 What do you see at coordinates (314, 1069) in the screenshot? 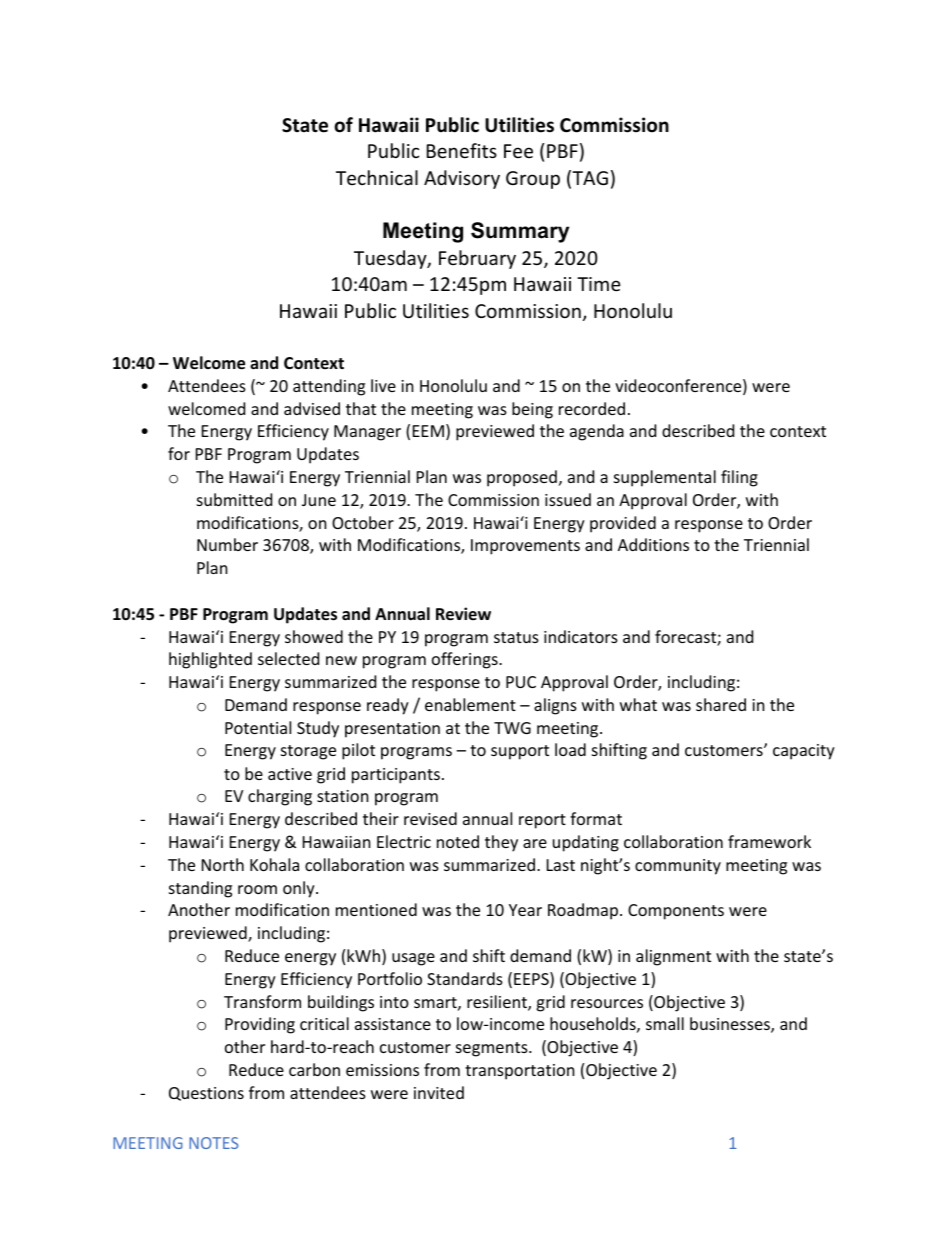
I see `carbon` at bounding box center [314, 1069].
